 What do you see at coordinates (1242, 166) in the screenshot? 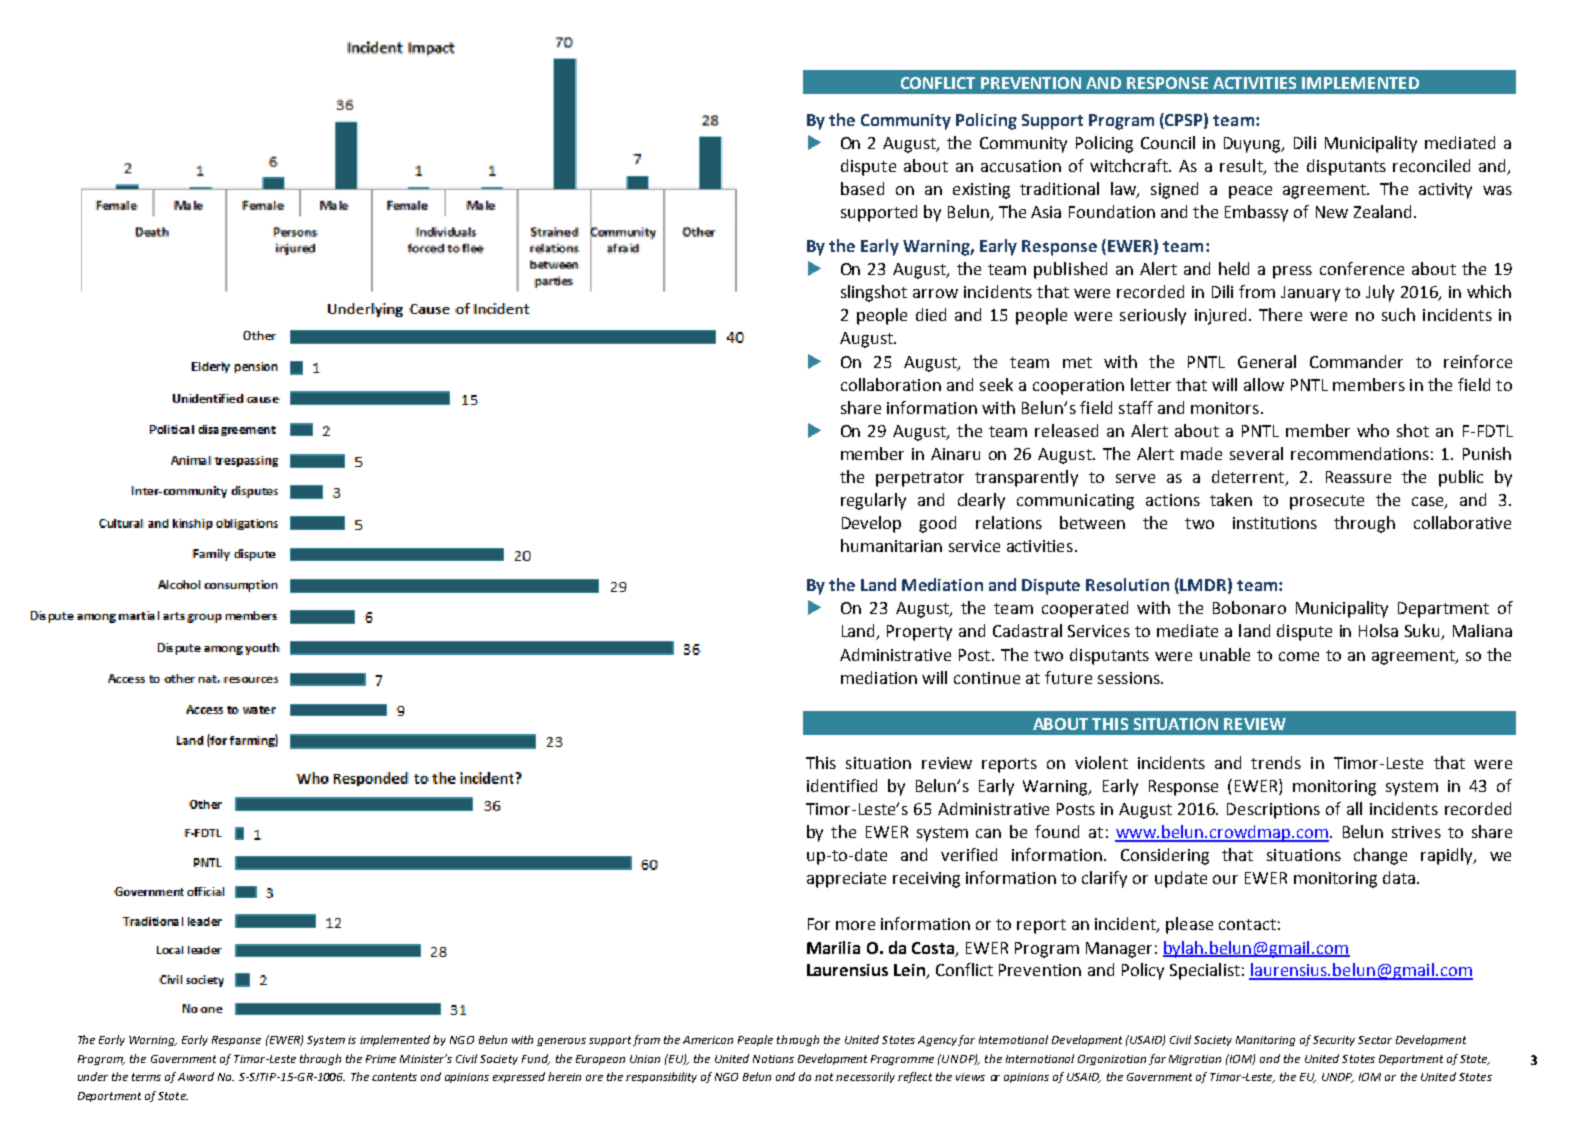
I see `result` at bounding box center [1242, 166].
